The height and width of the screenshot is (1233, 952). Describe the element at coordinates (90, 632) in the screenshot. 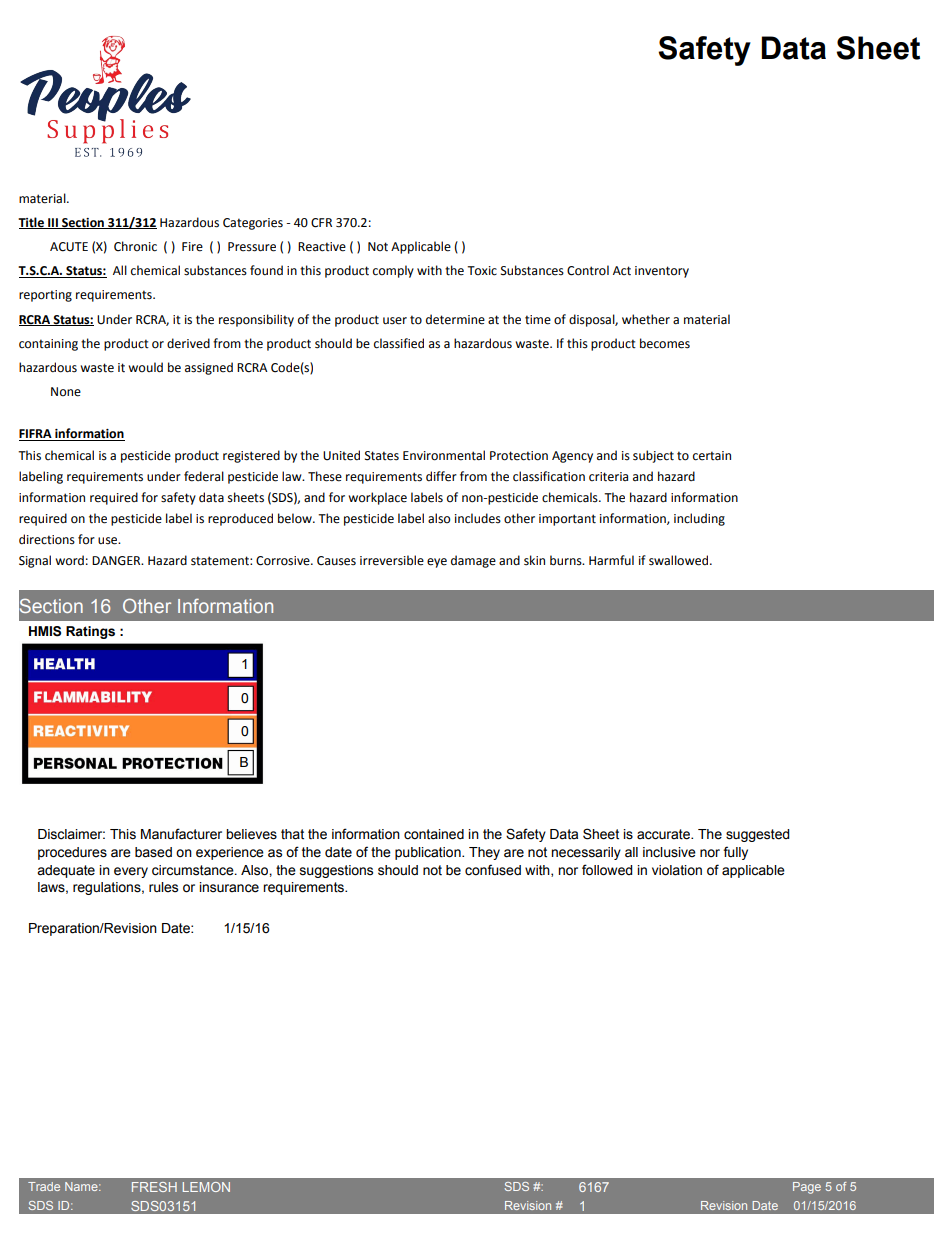

I see `Ratings` at that location.
